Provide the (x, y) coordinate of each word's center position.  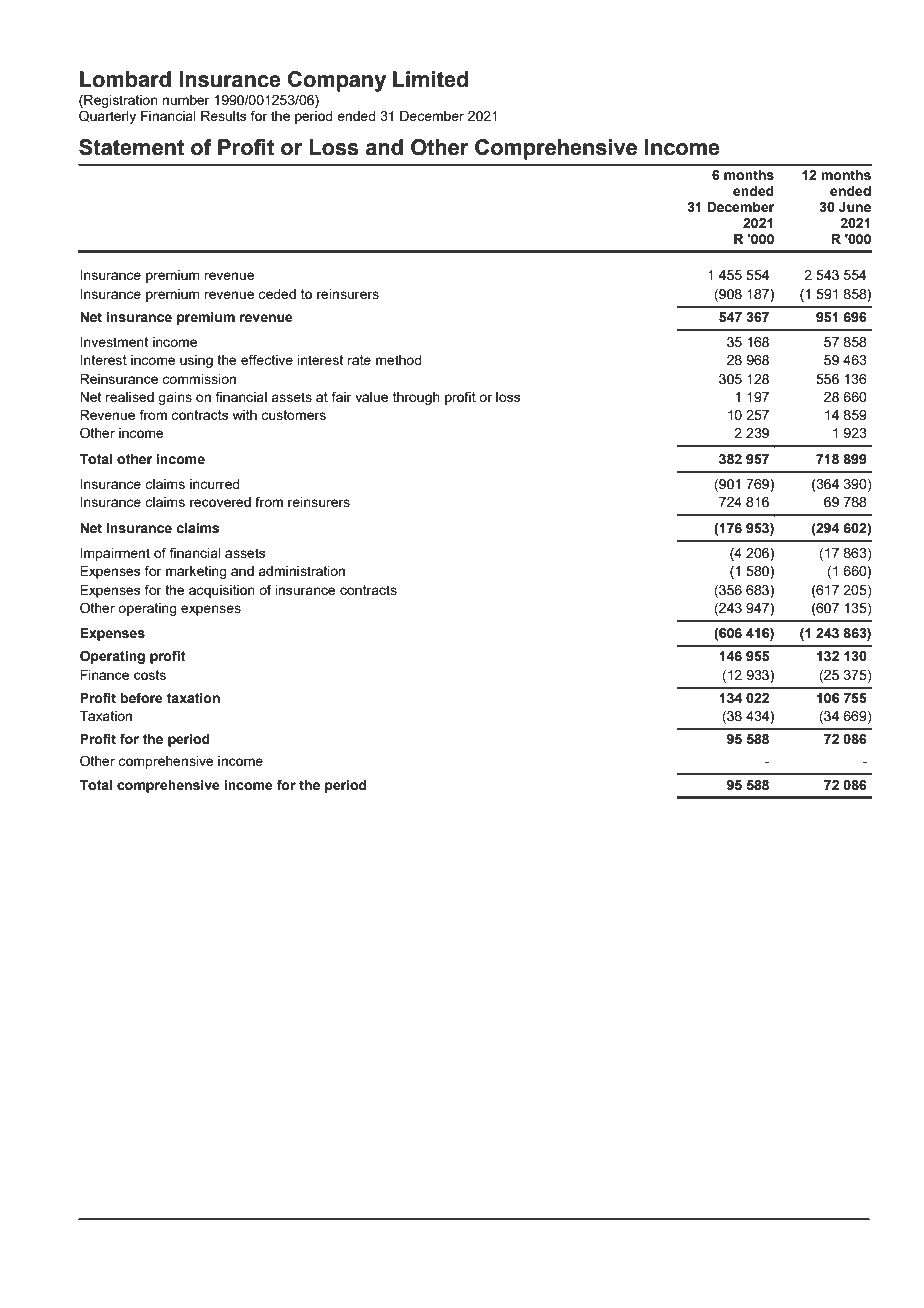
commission (199, 379)
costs (150, 675)
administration (301, 571)
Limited (430, 79)
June (855, 207)
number (186, 100)
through (416, 398)
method (399, 360)
